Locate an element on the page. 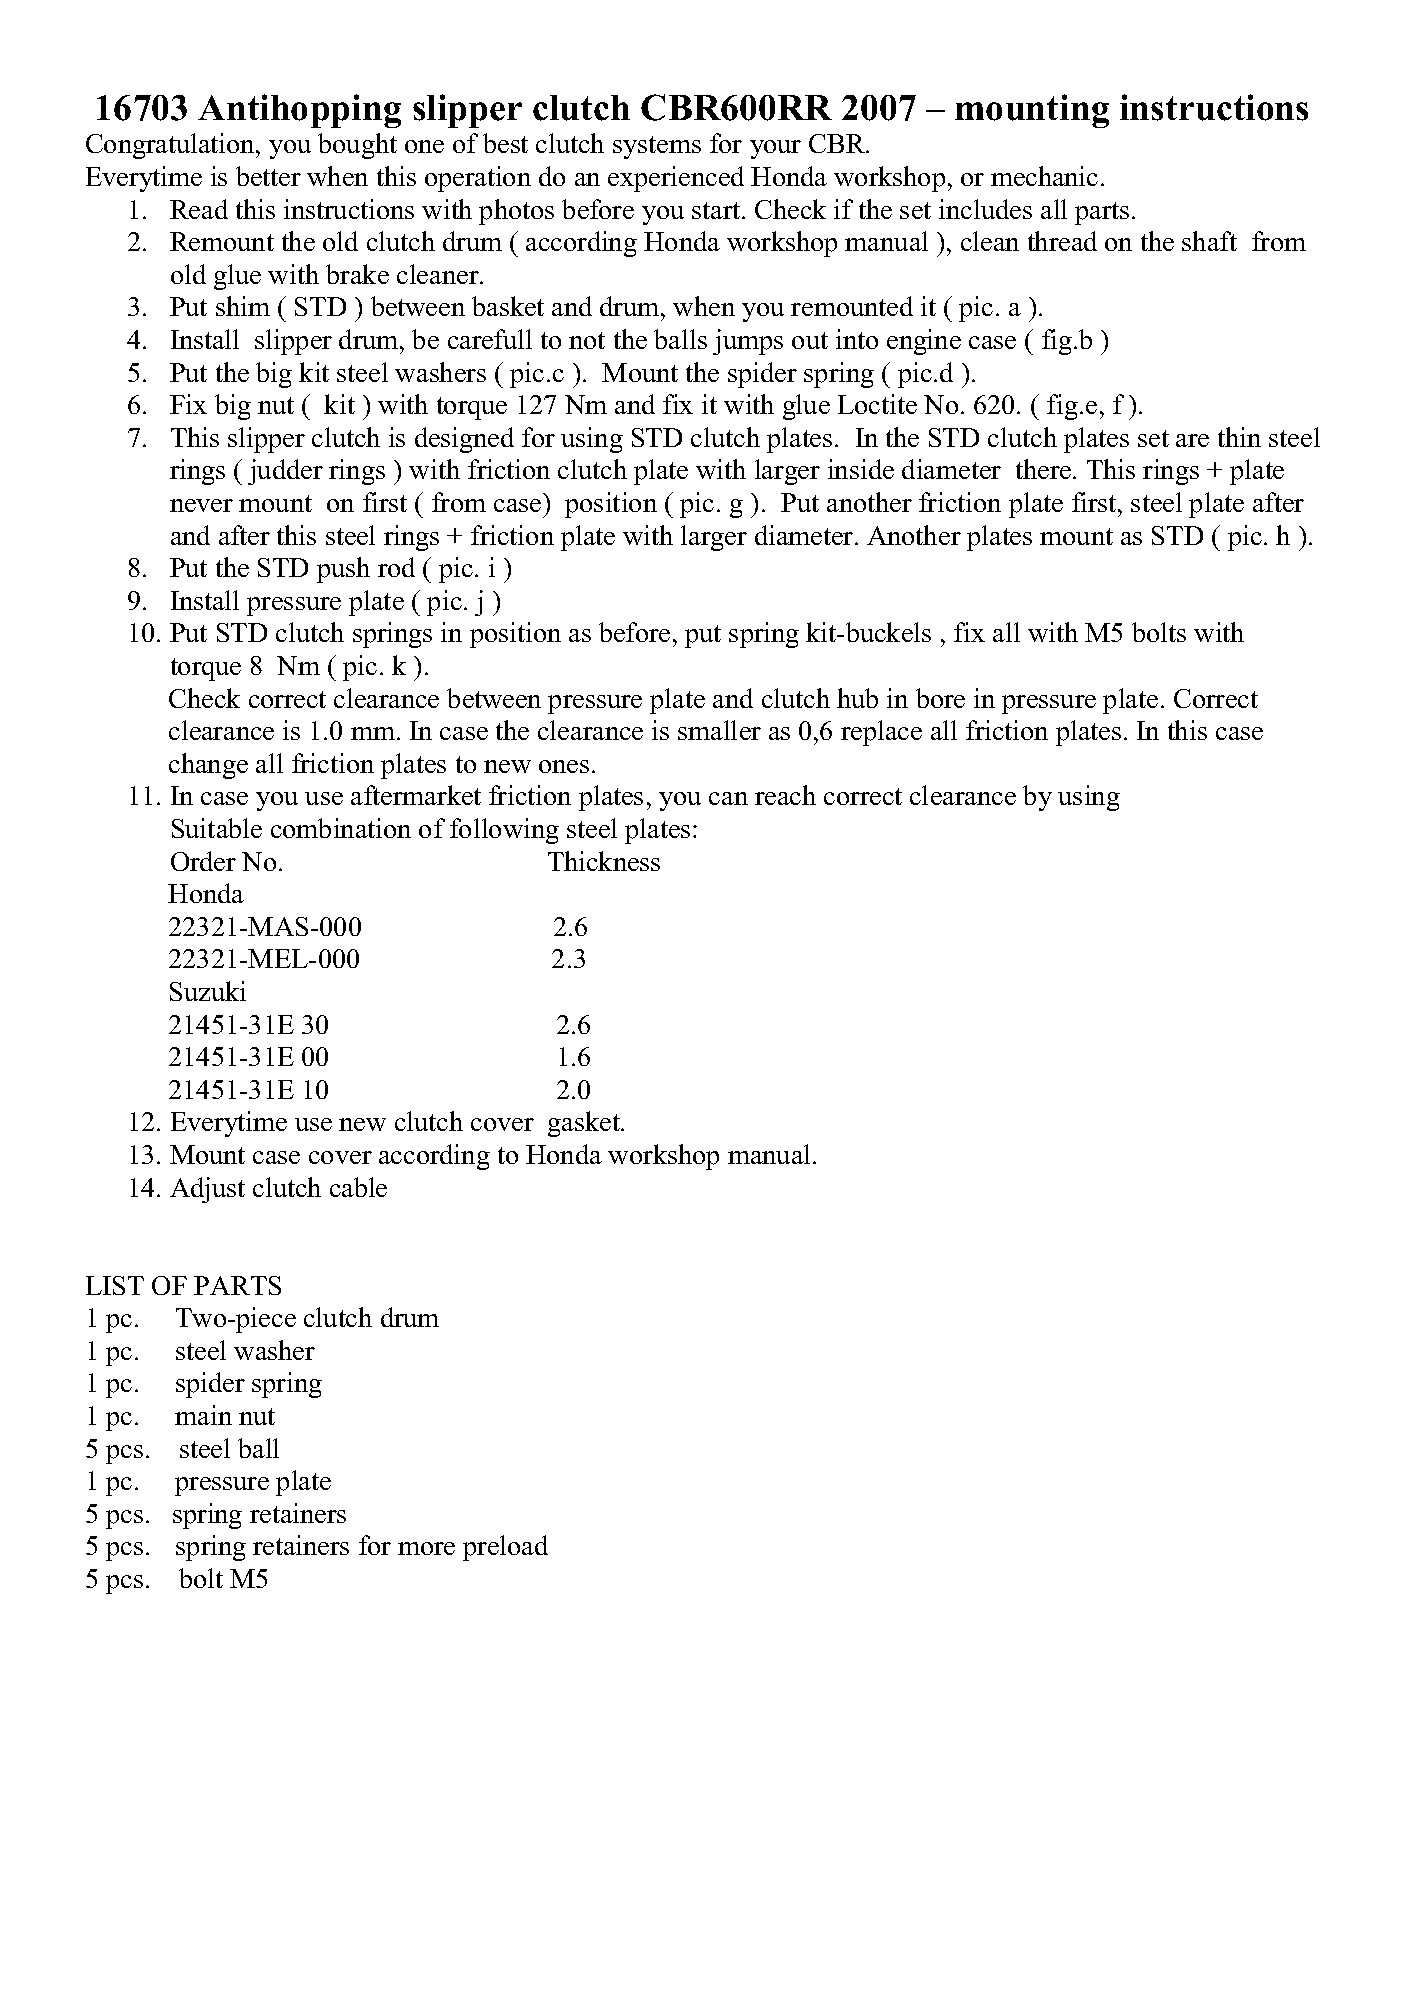  Suitable is located at coordinates (217, 828).
